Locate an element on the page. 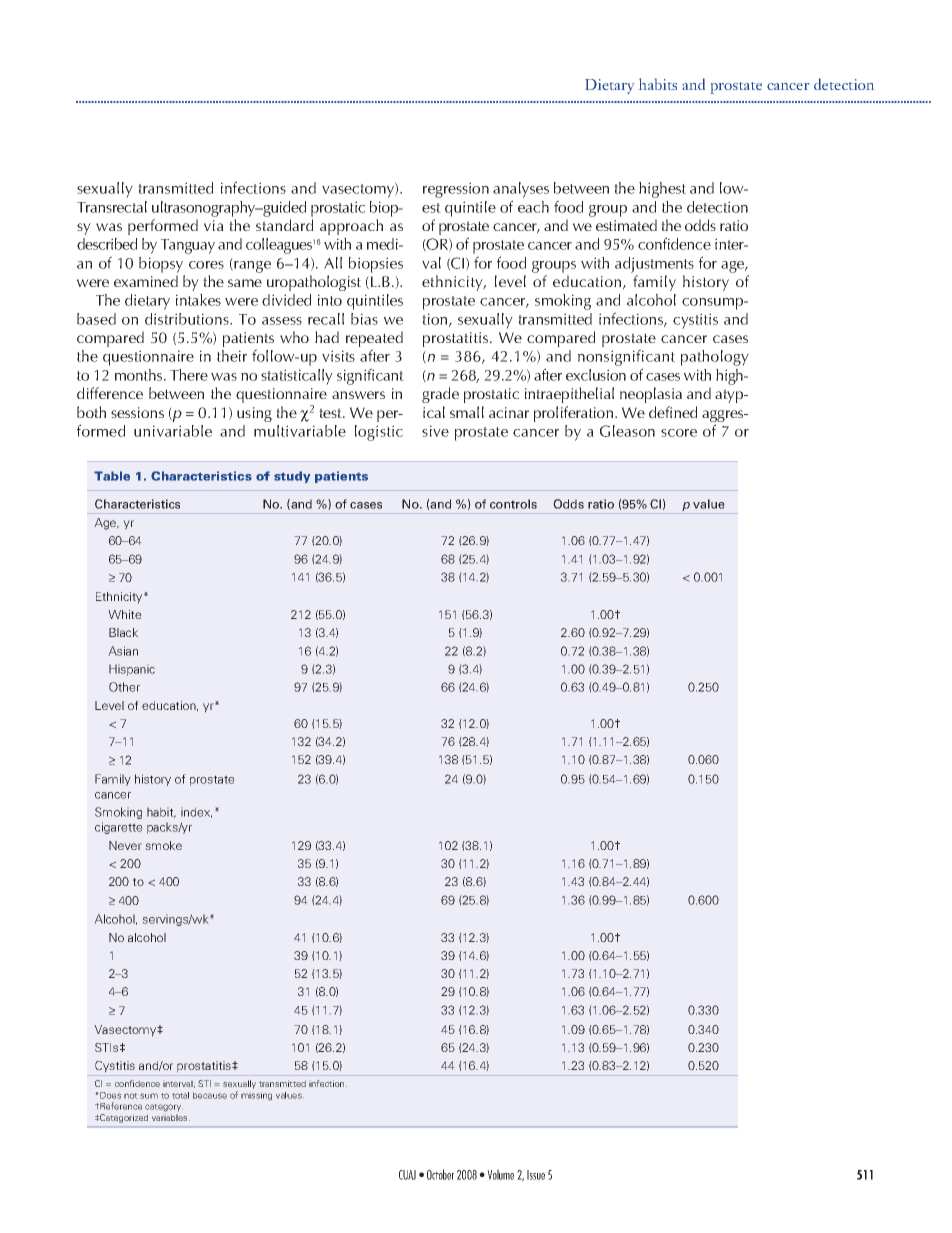 This page has width=952, height=1233. approach is located at coordinates (351, 227).
